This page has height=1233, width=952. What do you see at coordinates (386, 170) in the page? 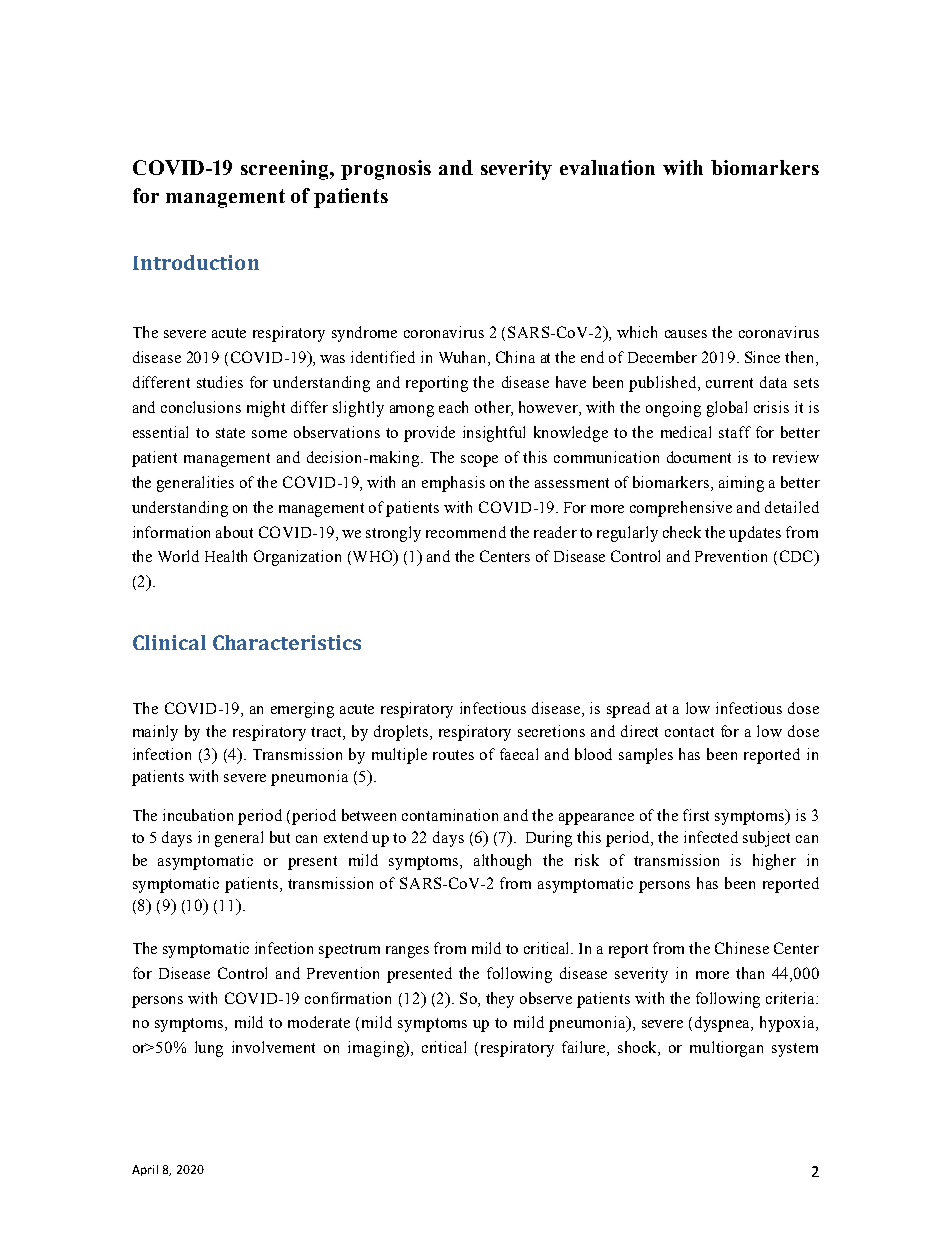
I see `prognosis` at bounding box center [386, 170].
